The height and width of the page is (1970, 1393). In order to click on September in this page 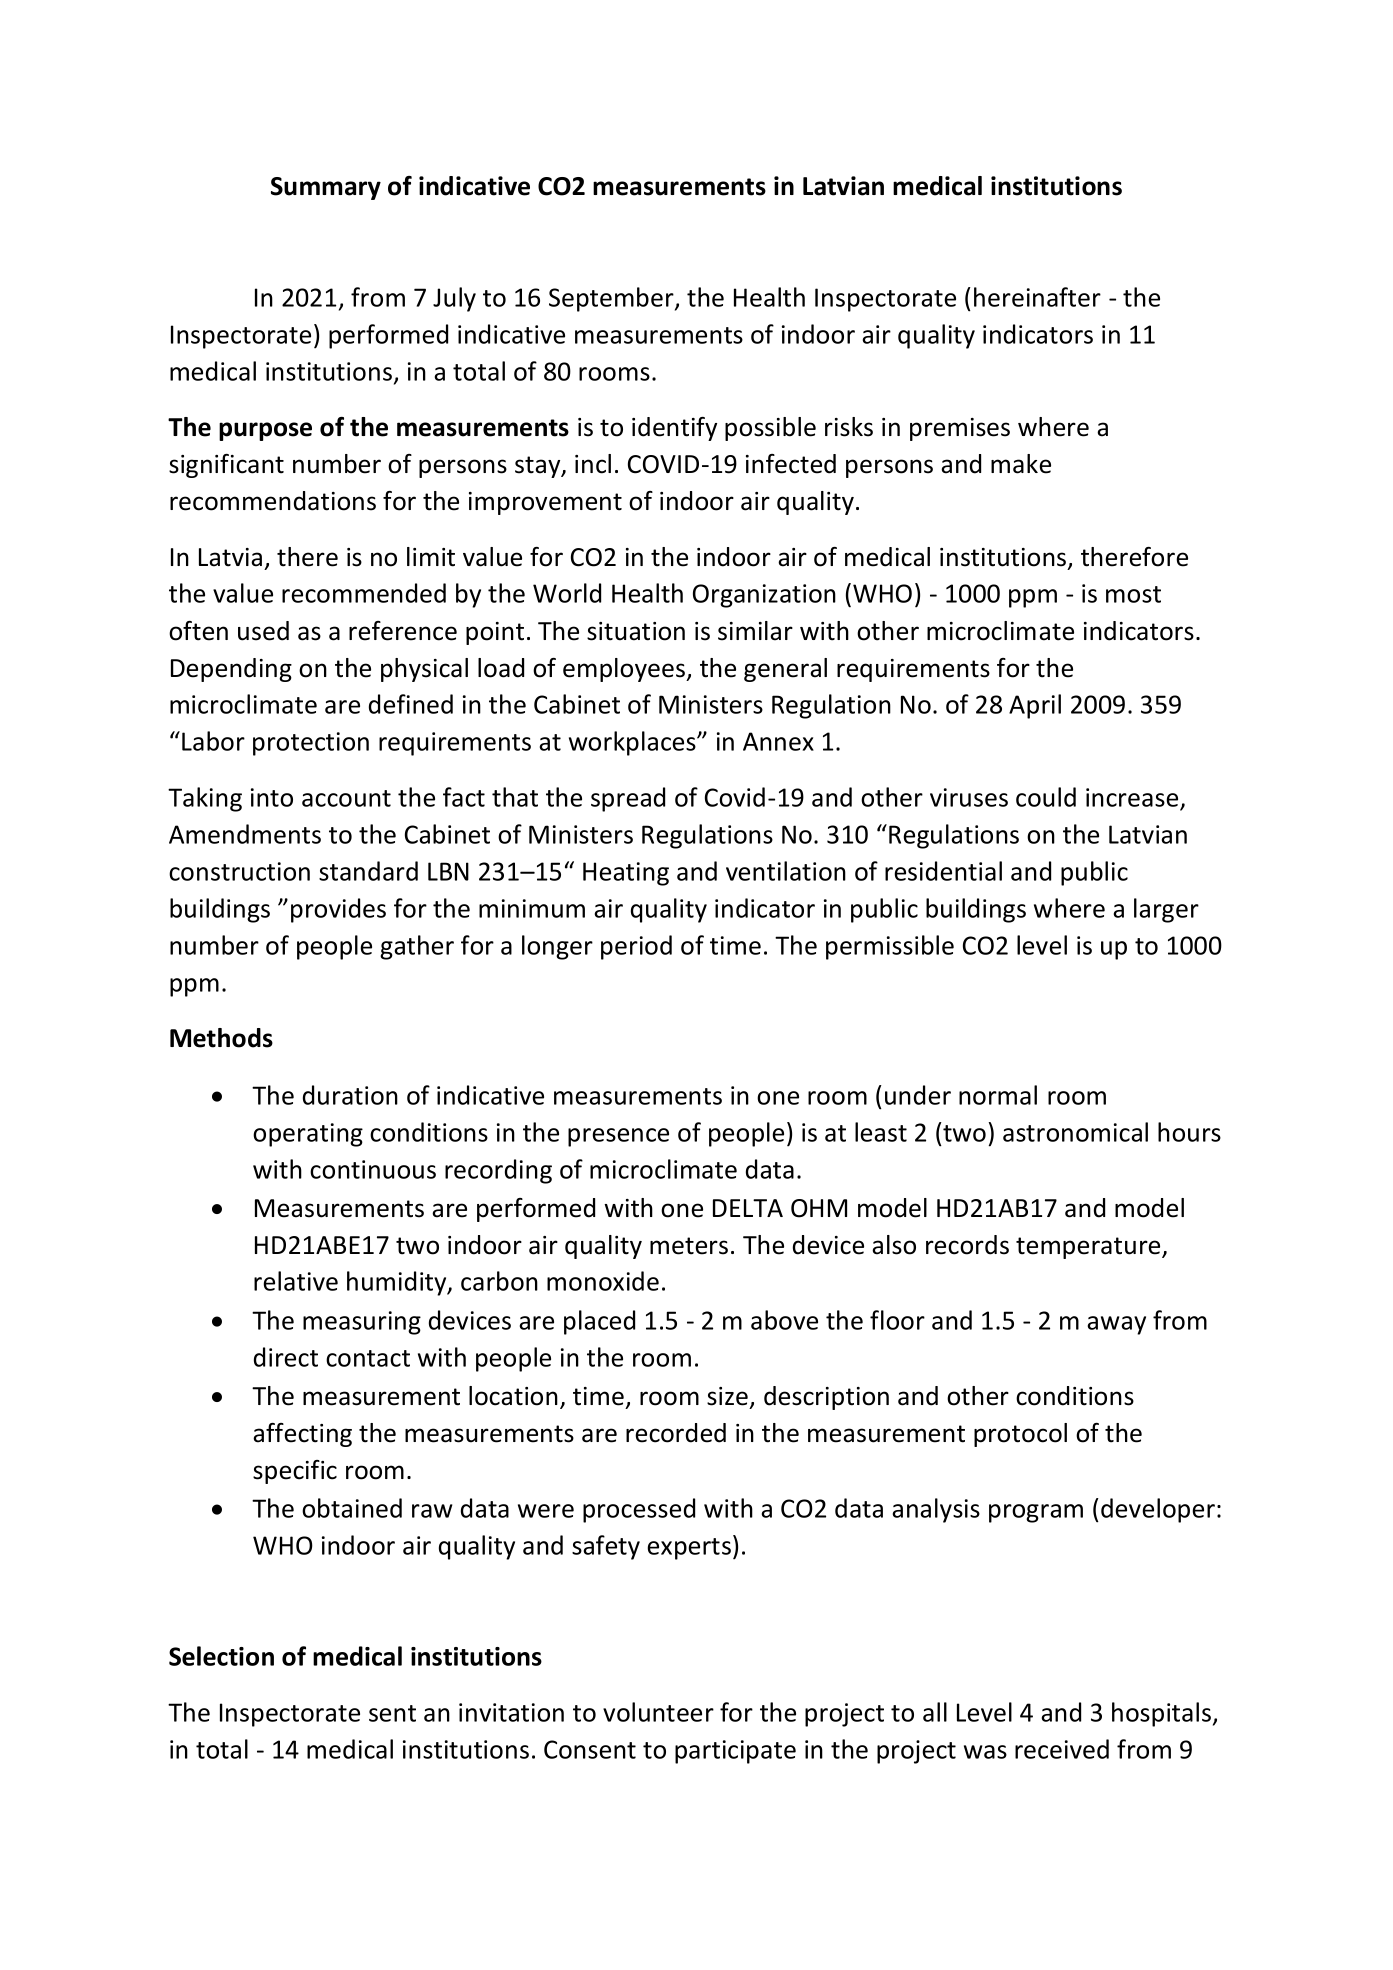, I will do `click(612, 299)`.
